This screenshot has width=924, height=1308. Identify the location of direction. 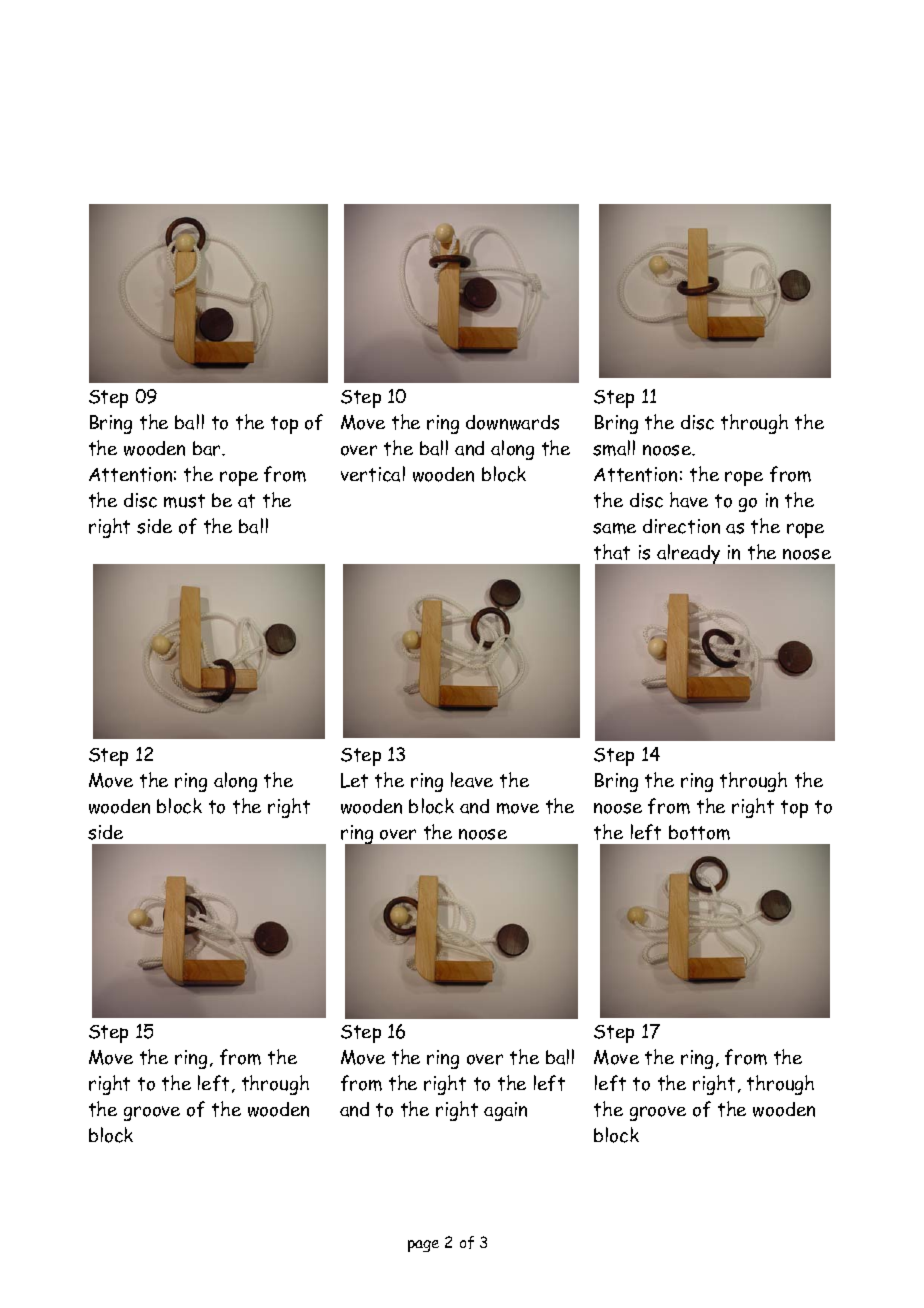
(681, 526).
